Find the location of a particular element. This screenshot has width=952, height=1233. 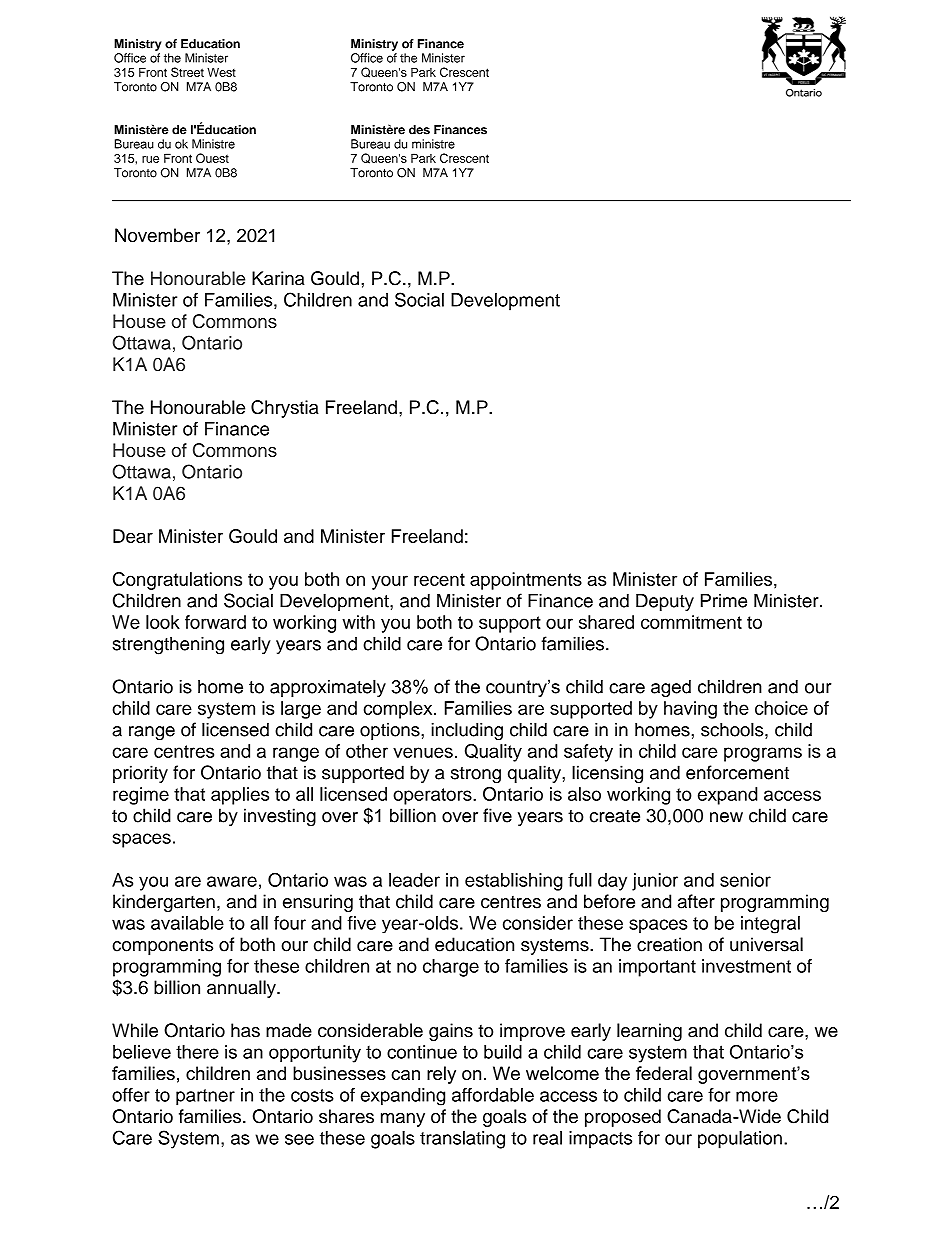

population is located at coordinates (740, 1140).
